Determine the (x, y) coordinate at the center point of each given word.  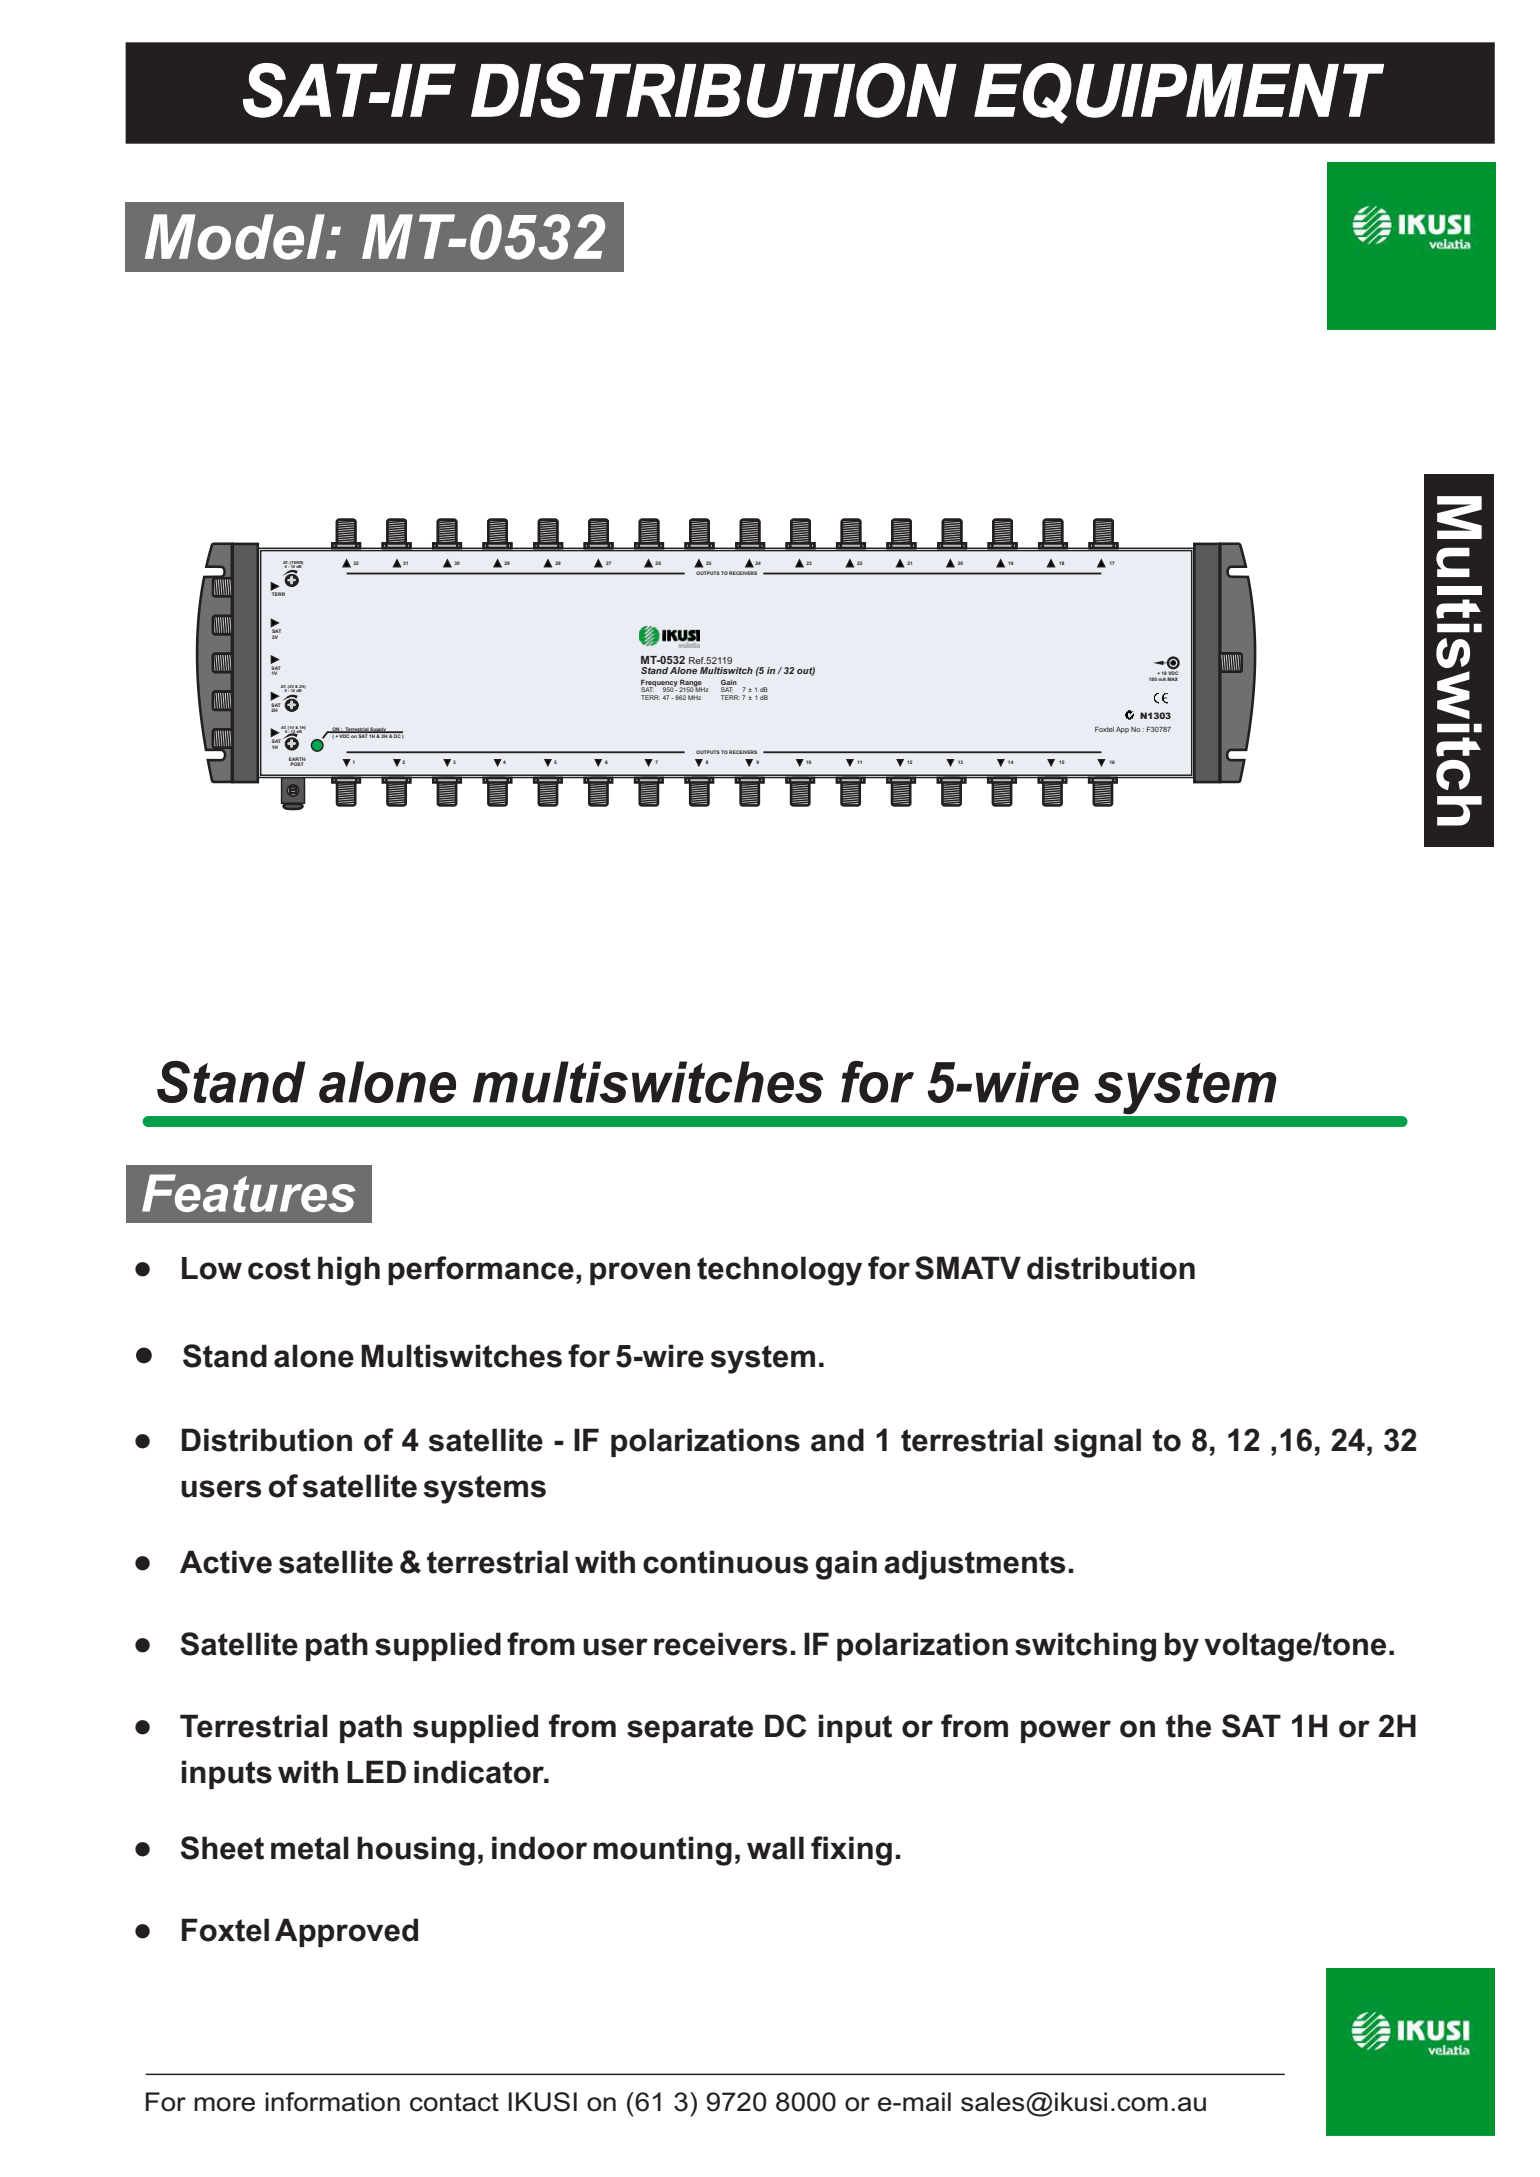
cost (279, 1268)
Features (249, 1193)
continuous (725, 1562)
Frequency (659, 684)
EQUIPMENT (1179, 93)
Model (236, 237)
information (332, 2102)
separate (690, 1729)
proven (640, 1273)
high (349, 1271)
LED (376, 1771)
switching (1085, 1647)
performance (481, 1270)
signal (1097, 1443)
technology (779, 1271)
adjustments (974, 1565)
